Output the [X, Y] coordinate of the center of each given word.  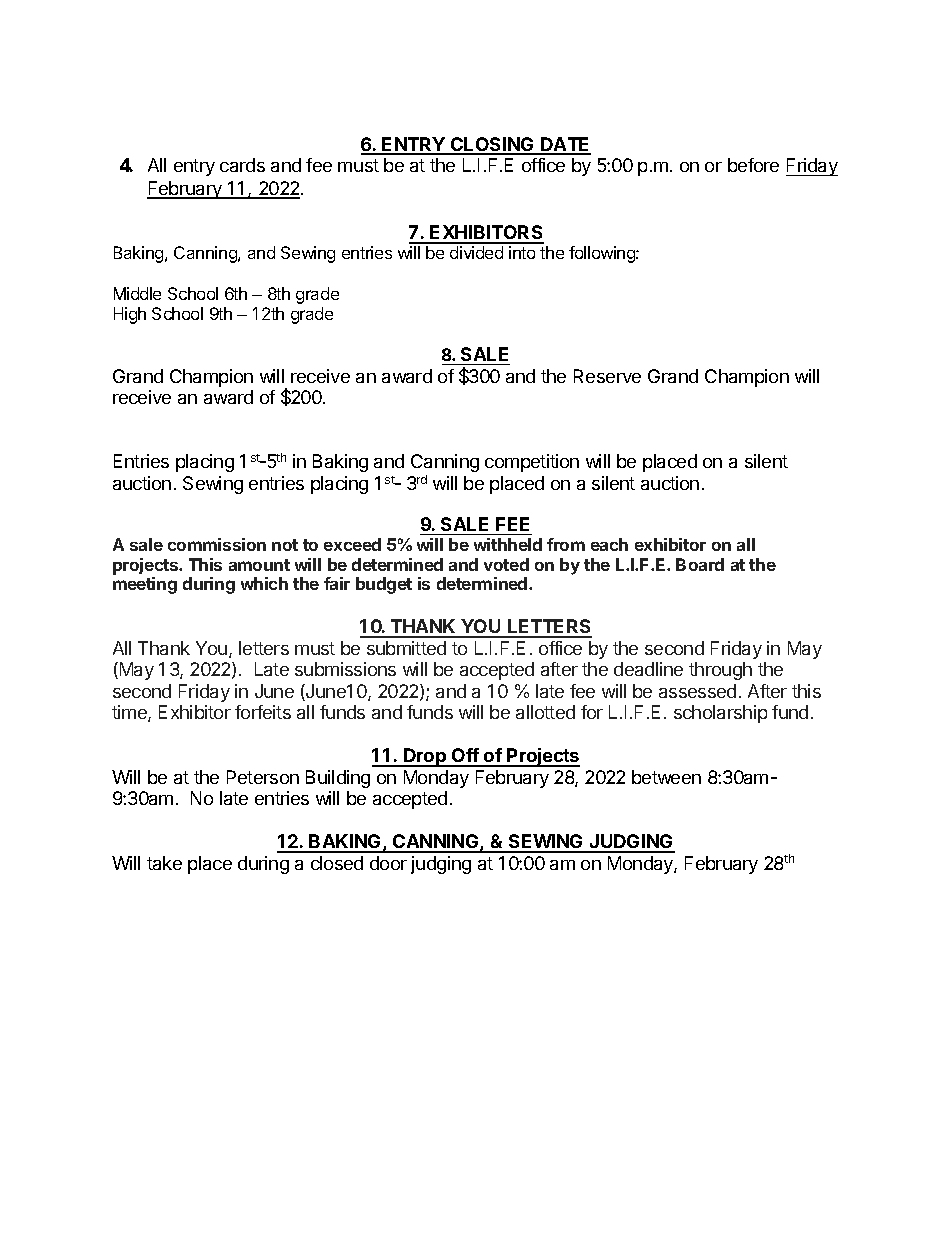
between [666, 777]
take [164, 863]
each [609, 544]
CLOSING [493, 145]
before [753, 165]
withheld [508, 544]
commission [217, 544]
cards [242, 165]
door [388, 863]
